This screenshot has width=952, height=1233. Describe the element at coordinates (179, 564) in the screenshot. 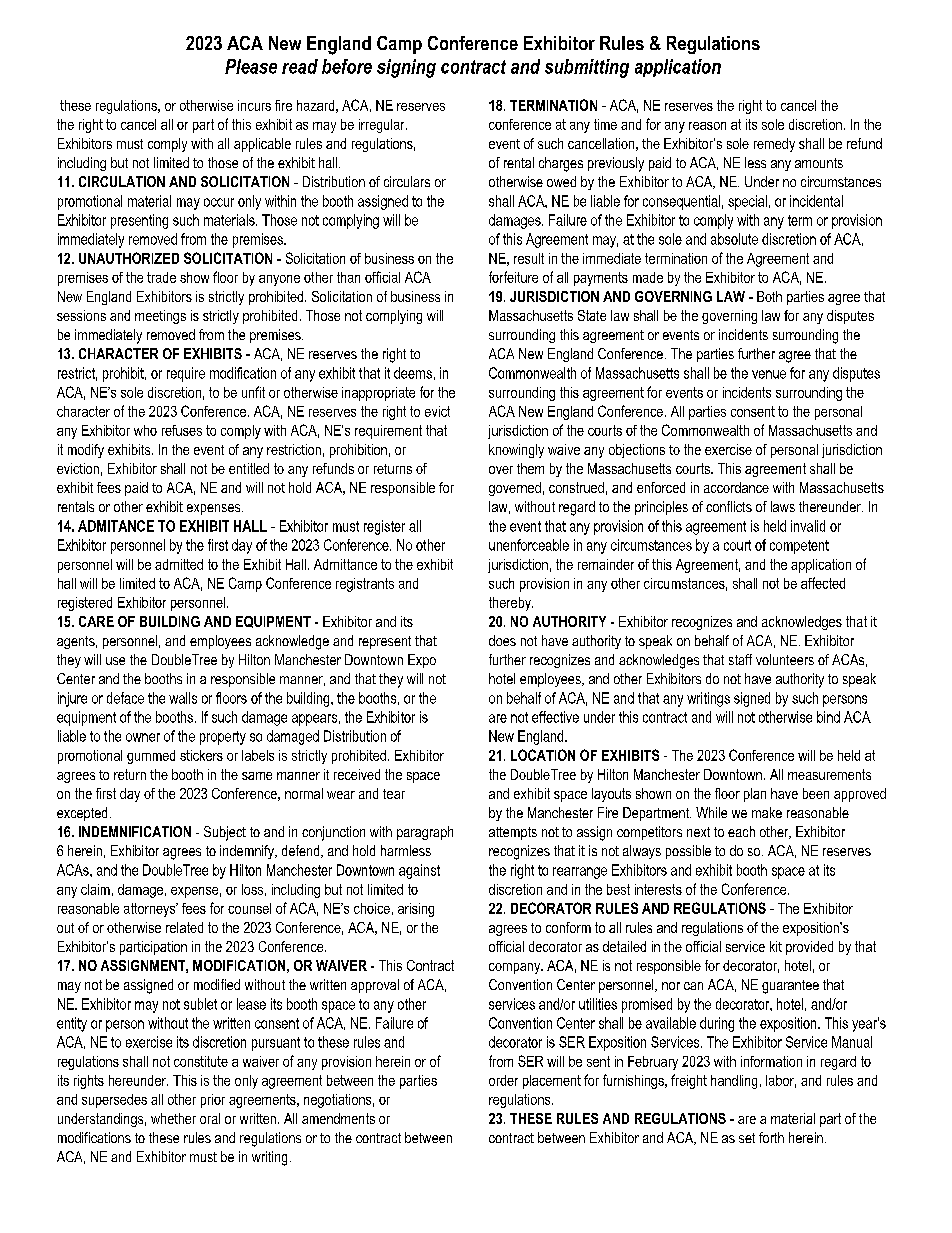

I see `admitted` at that location.
